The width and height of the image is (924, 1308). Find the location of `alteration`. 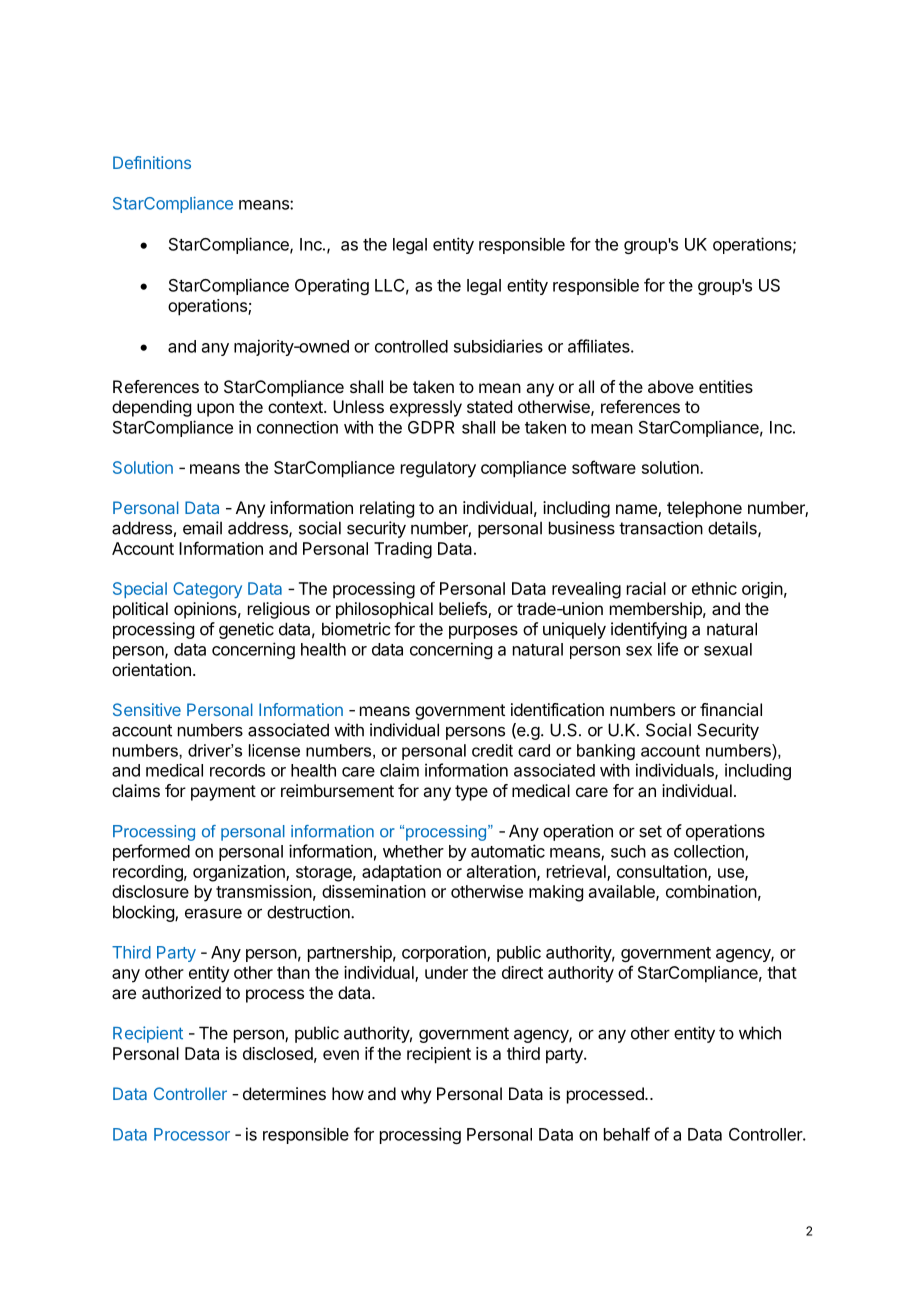

alteration is located at coordinates (502, 872).
